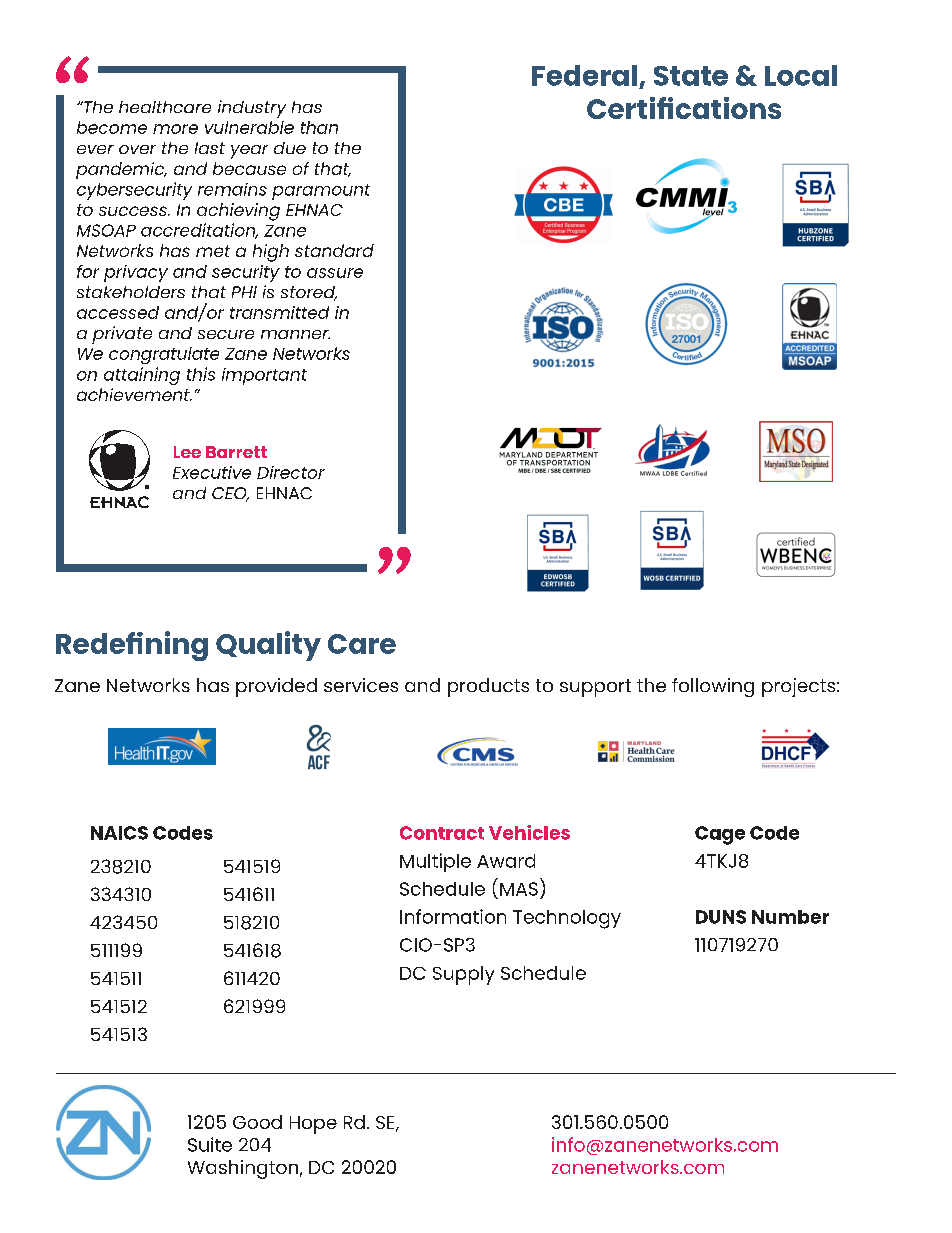 Image resolution: width=952 pixels, height=1233 pixels. Describe the element at coordinates (488, 687) in the document. I see `products` at that location.
